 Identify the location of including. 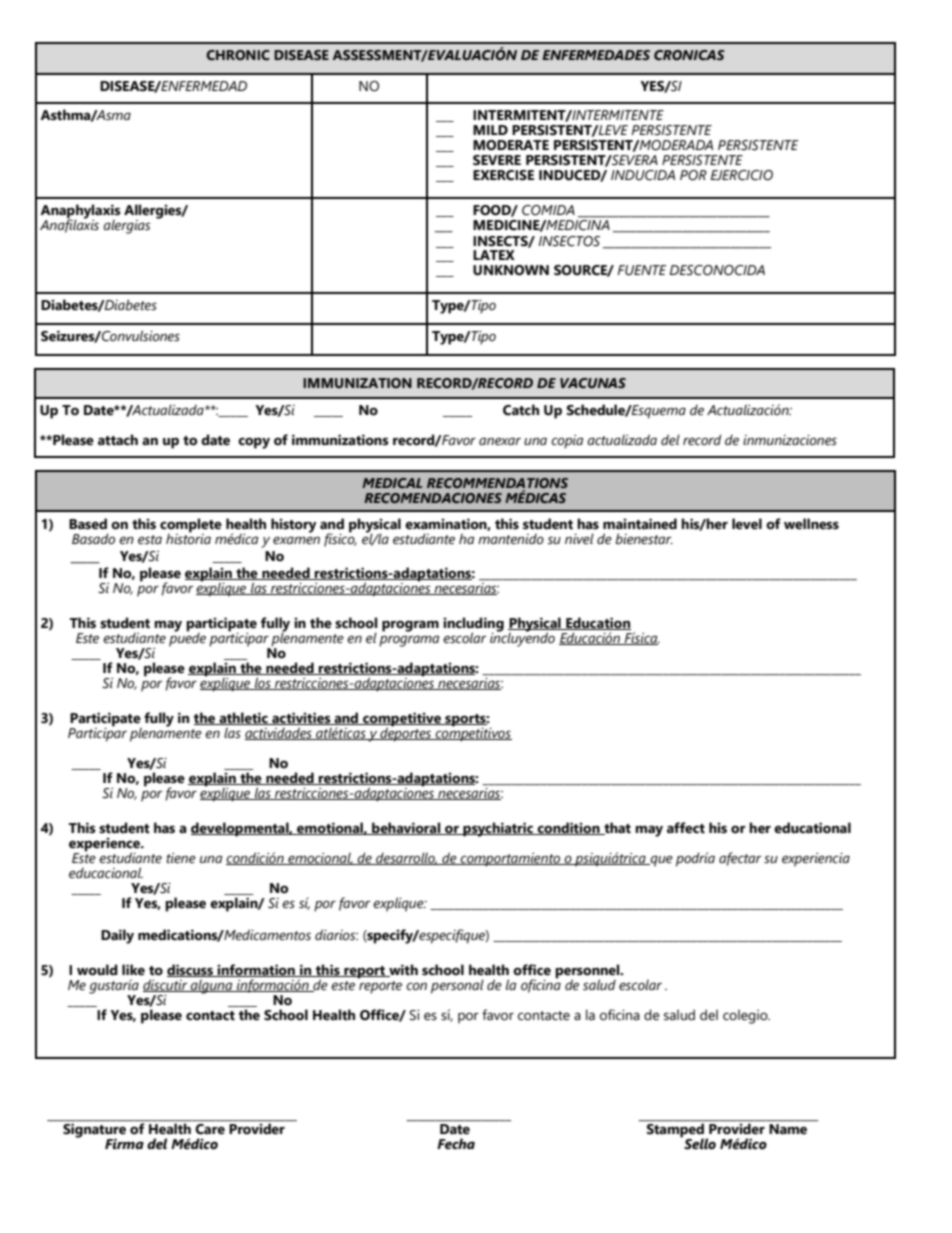
(473, 625).
